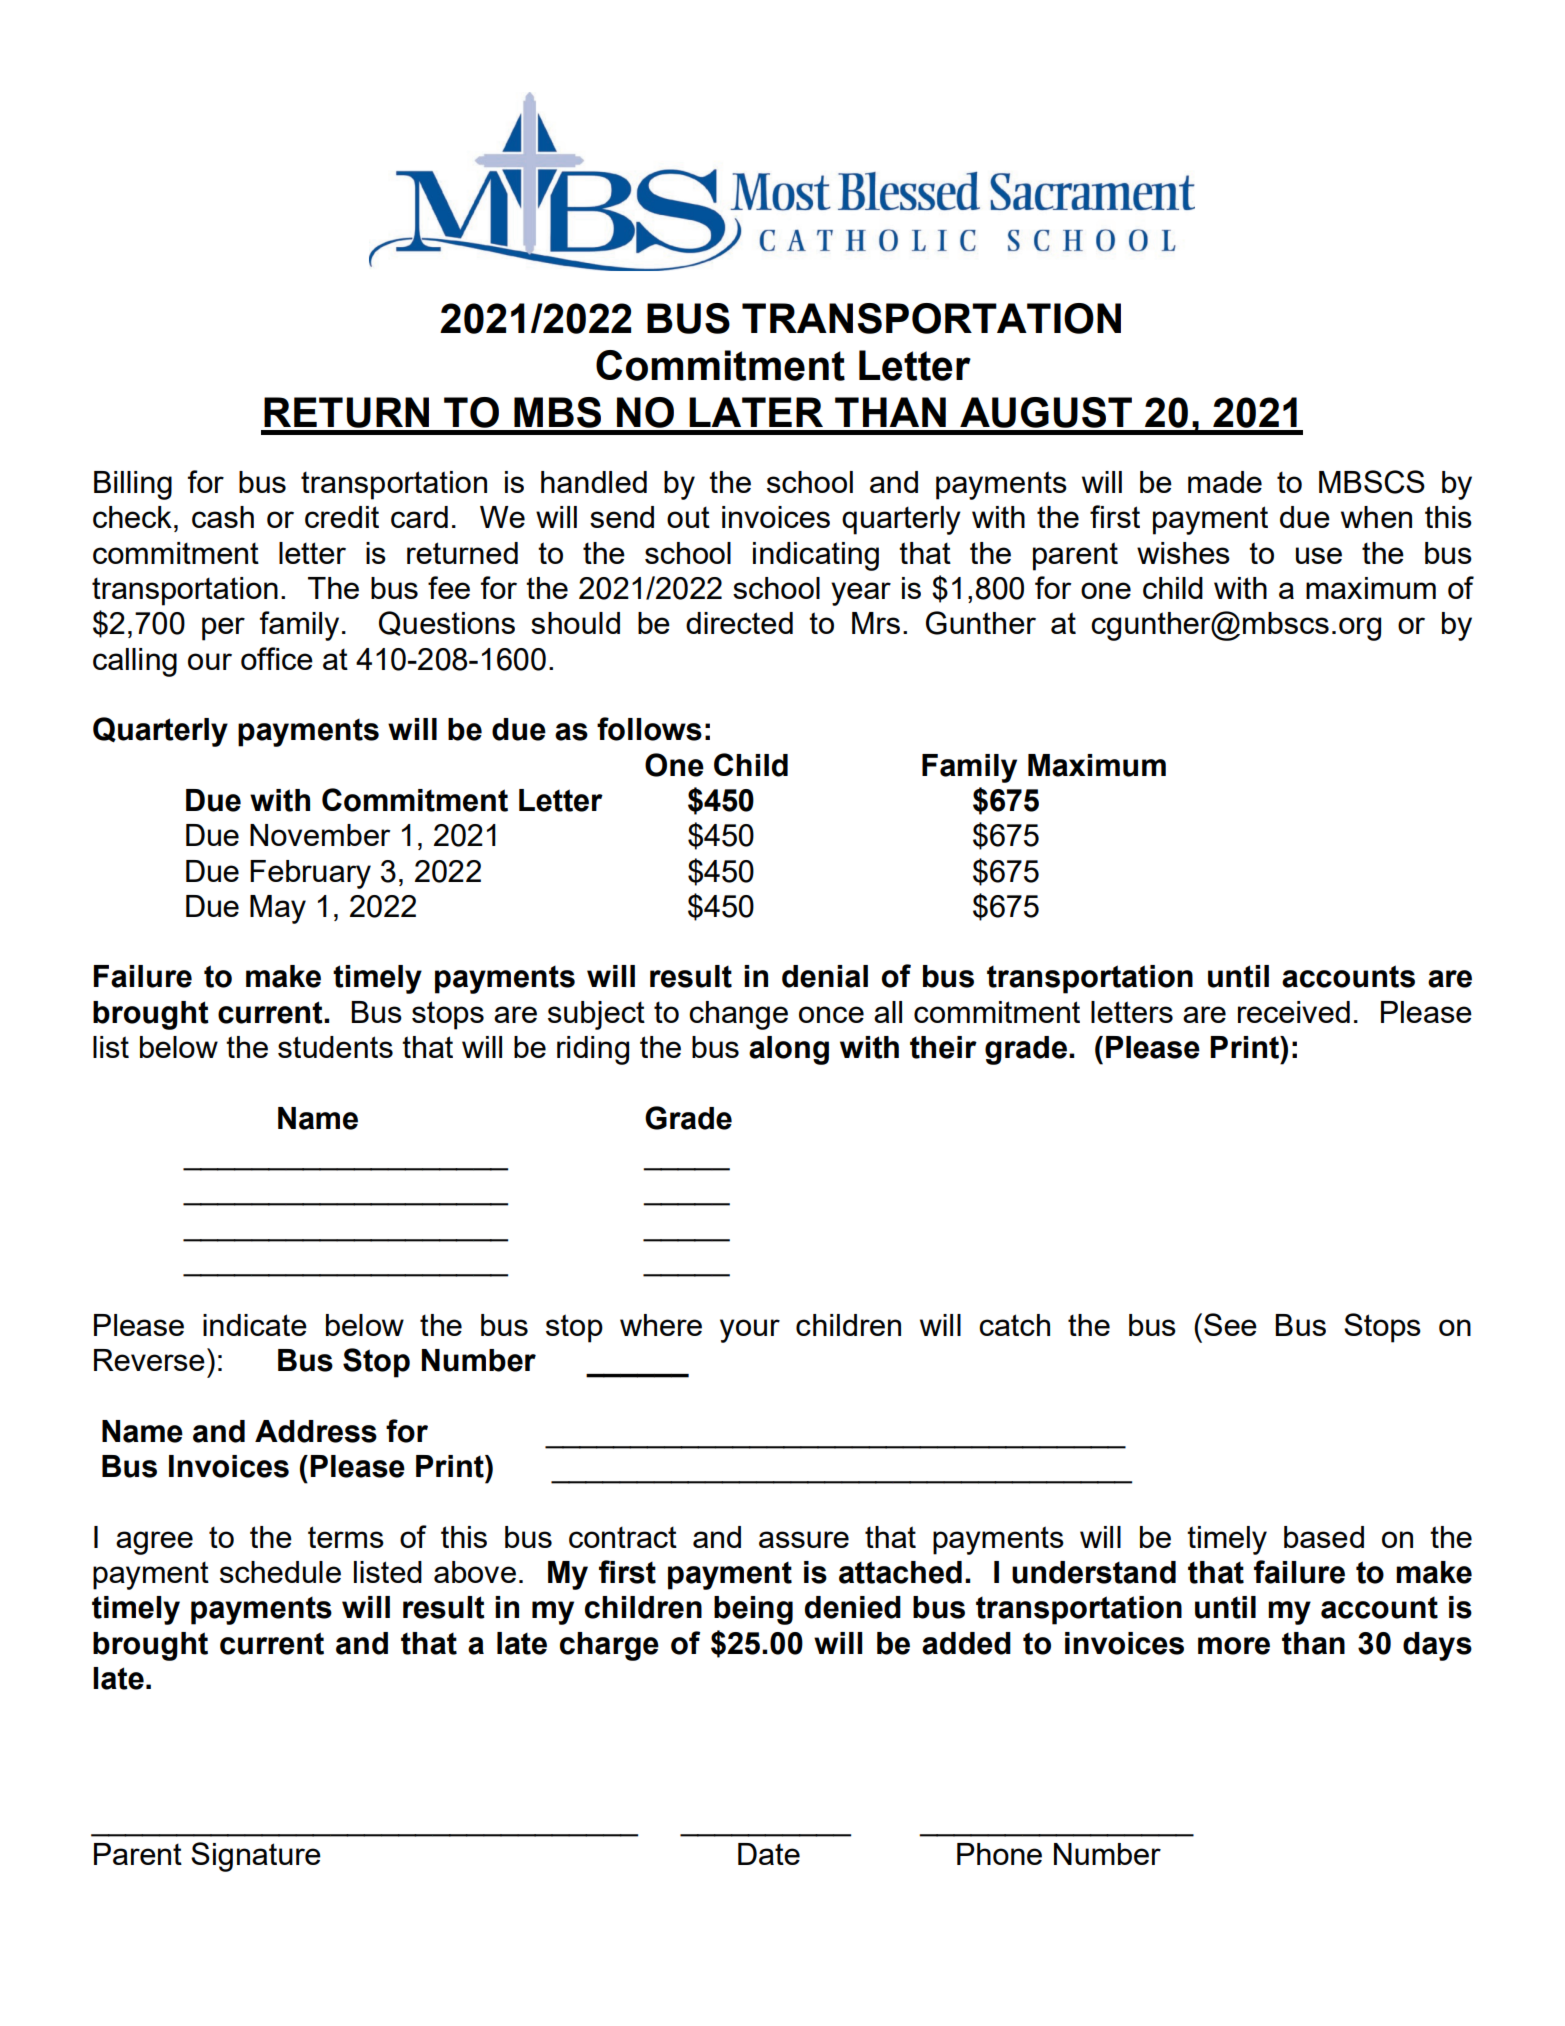  I want to click on along, so click(789, 1050).
